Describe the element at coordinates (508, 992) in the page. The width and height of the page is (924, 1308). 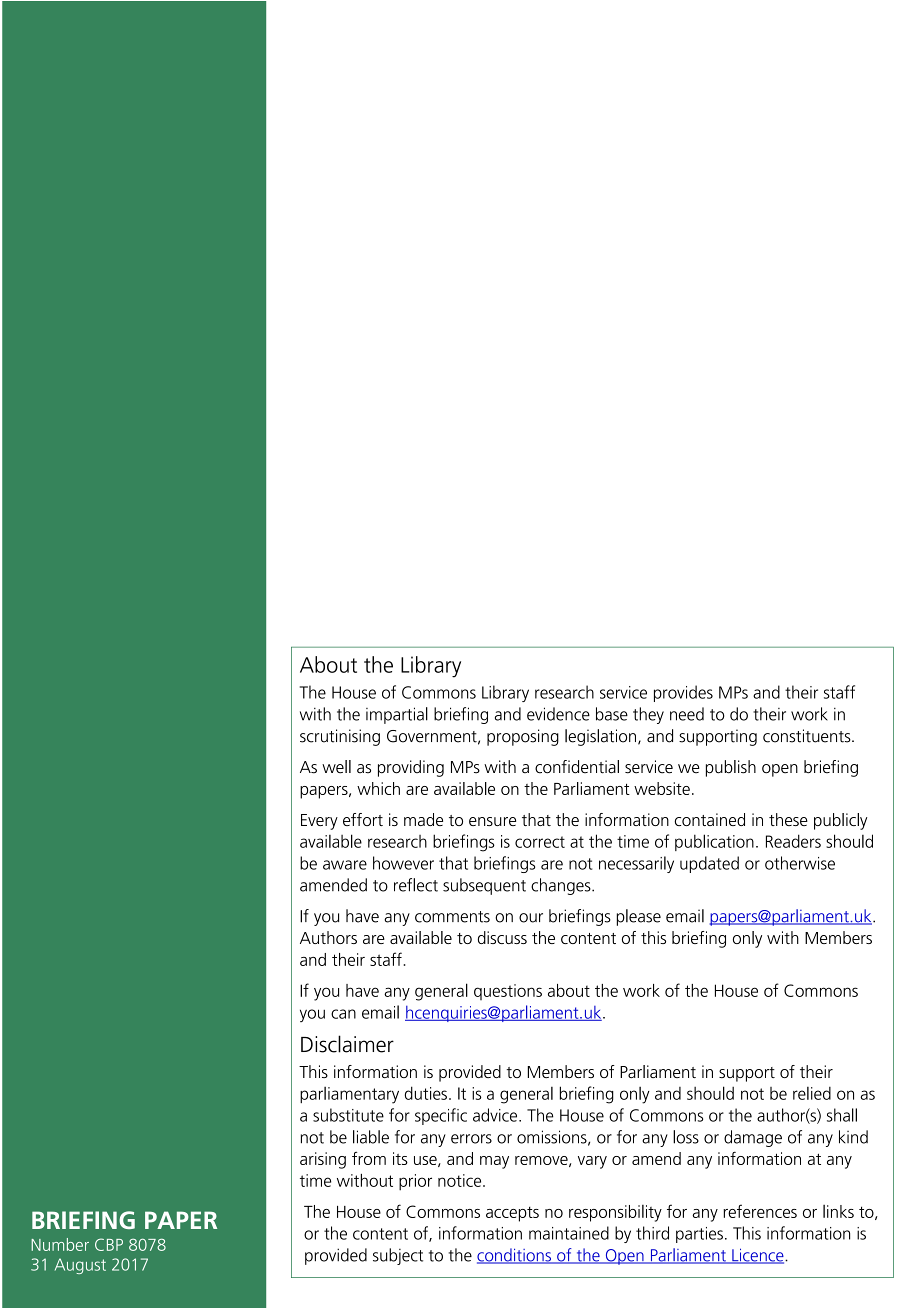
I see `questions` at that location.
